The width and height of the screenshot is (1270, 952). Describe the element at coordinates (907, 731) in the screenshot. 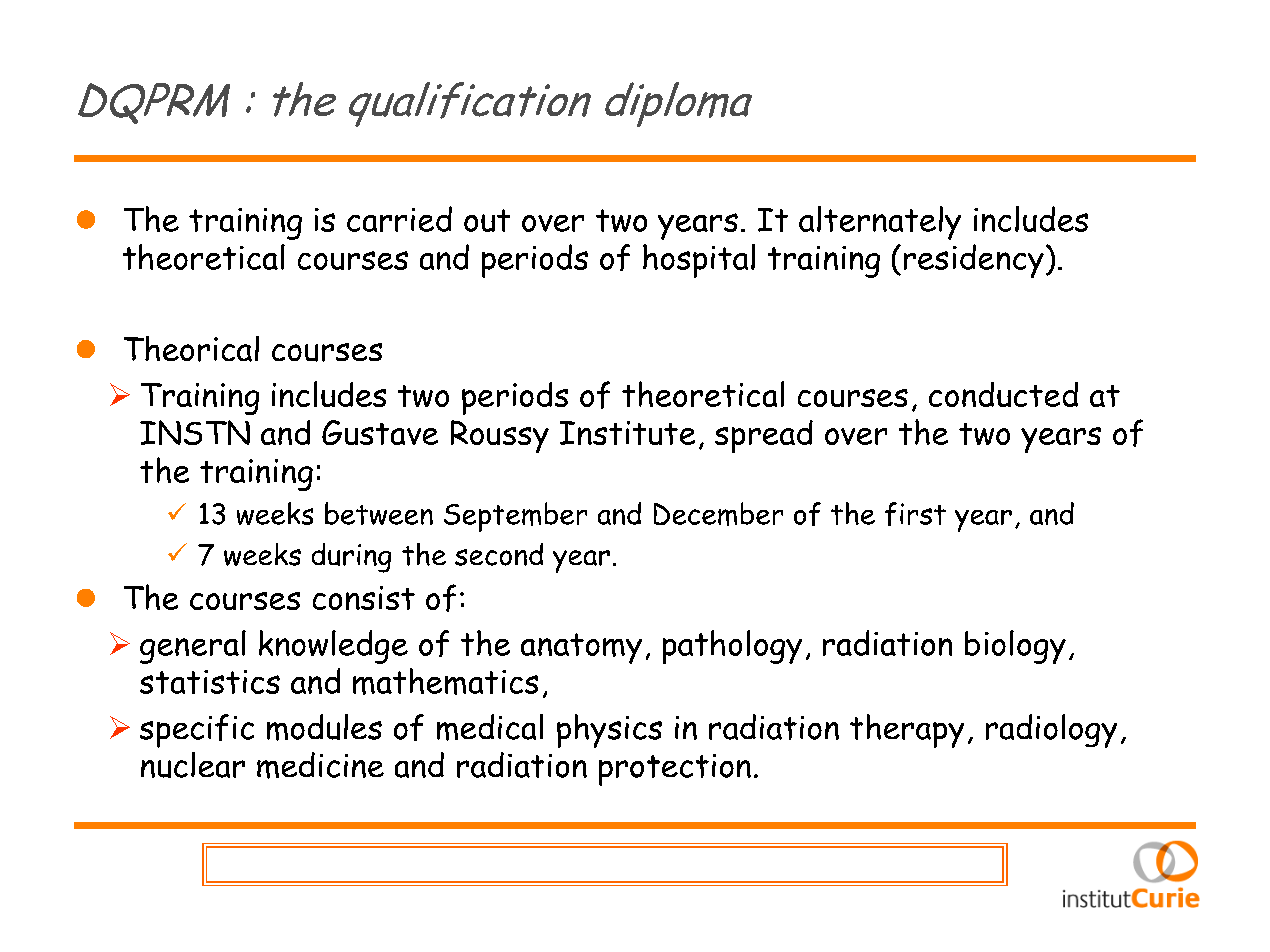

I see `therapy` at that location.
